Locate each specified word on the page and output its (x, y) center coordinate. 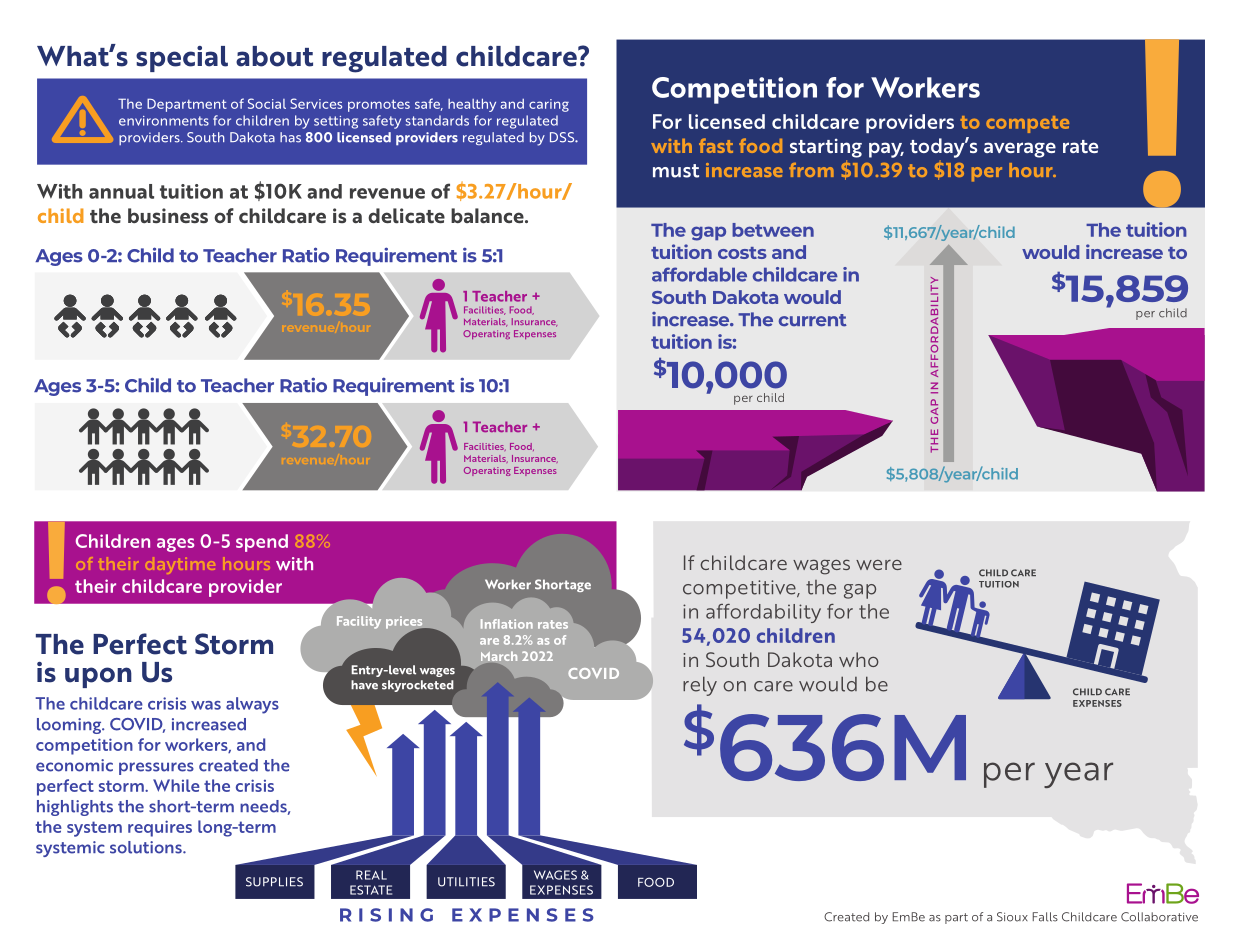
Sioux (1012, 917)
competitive (740, 589)
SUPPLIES (274, 882)
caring (549, 105)
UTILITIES (466, 882)
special (182, 59)
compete (1027, 124)
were (879, 565)
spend (262, 543)
